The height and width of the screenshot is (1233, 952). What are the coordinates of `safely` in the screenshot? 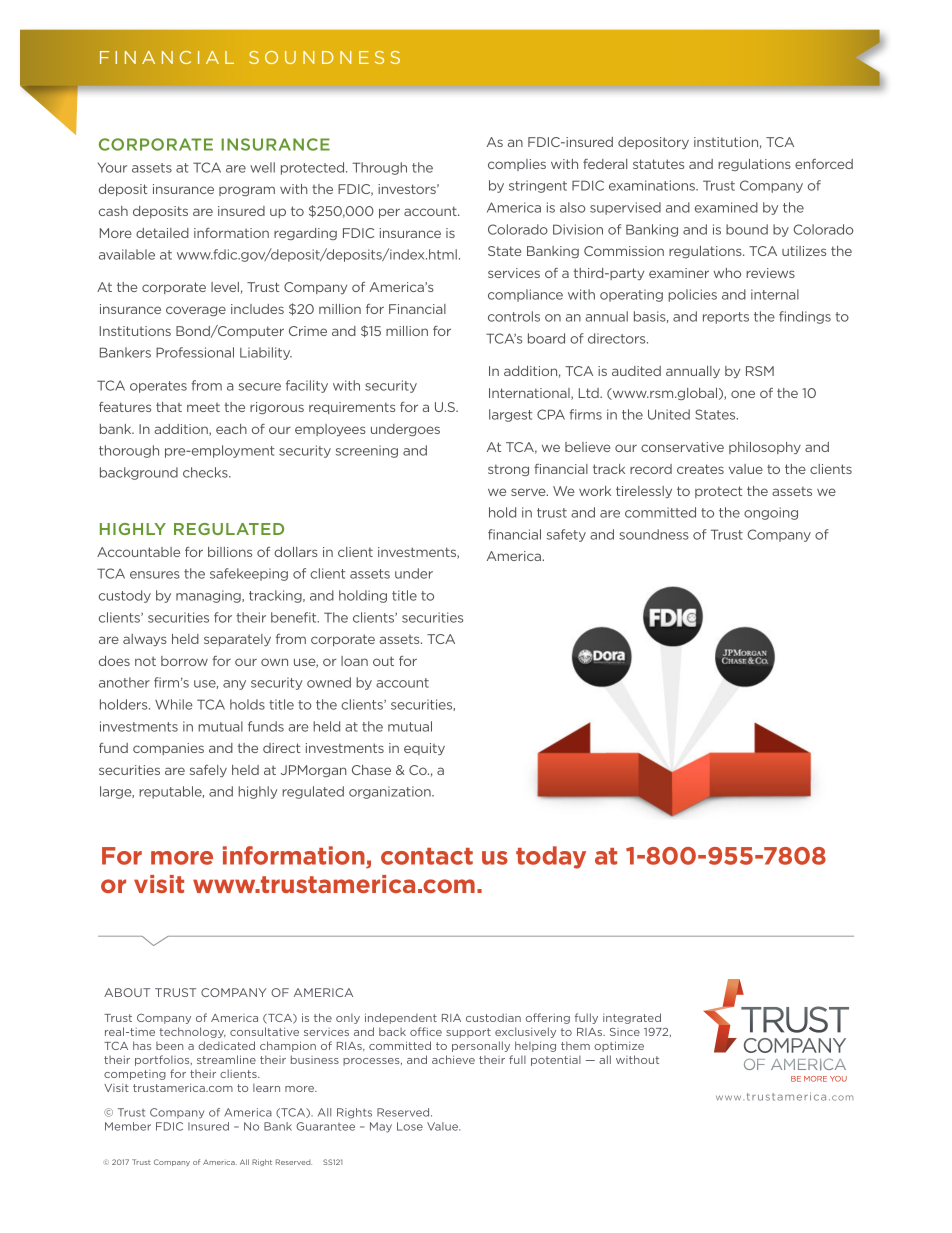 It's located at (208, 771).
